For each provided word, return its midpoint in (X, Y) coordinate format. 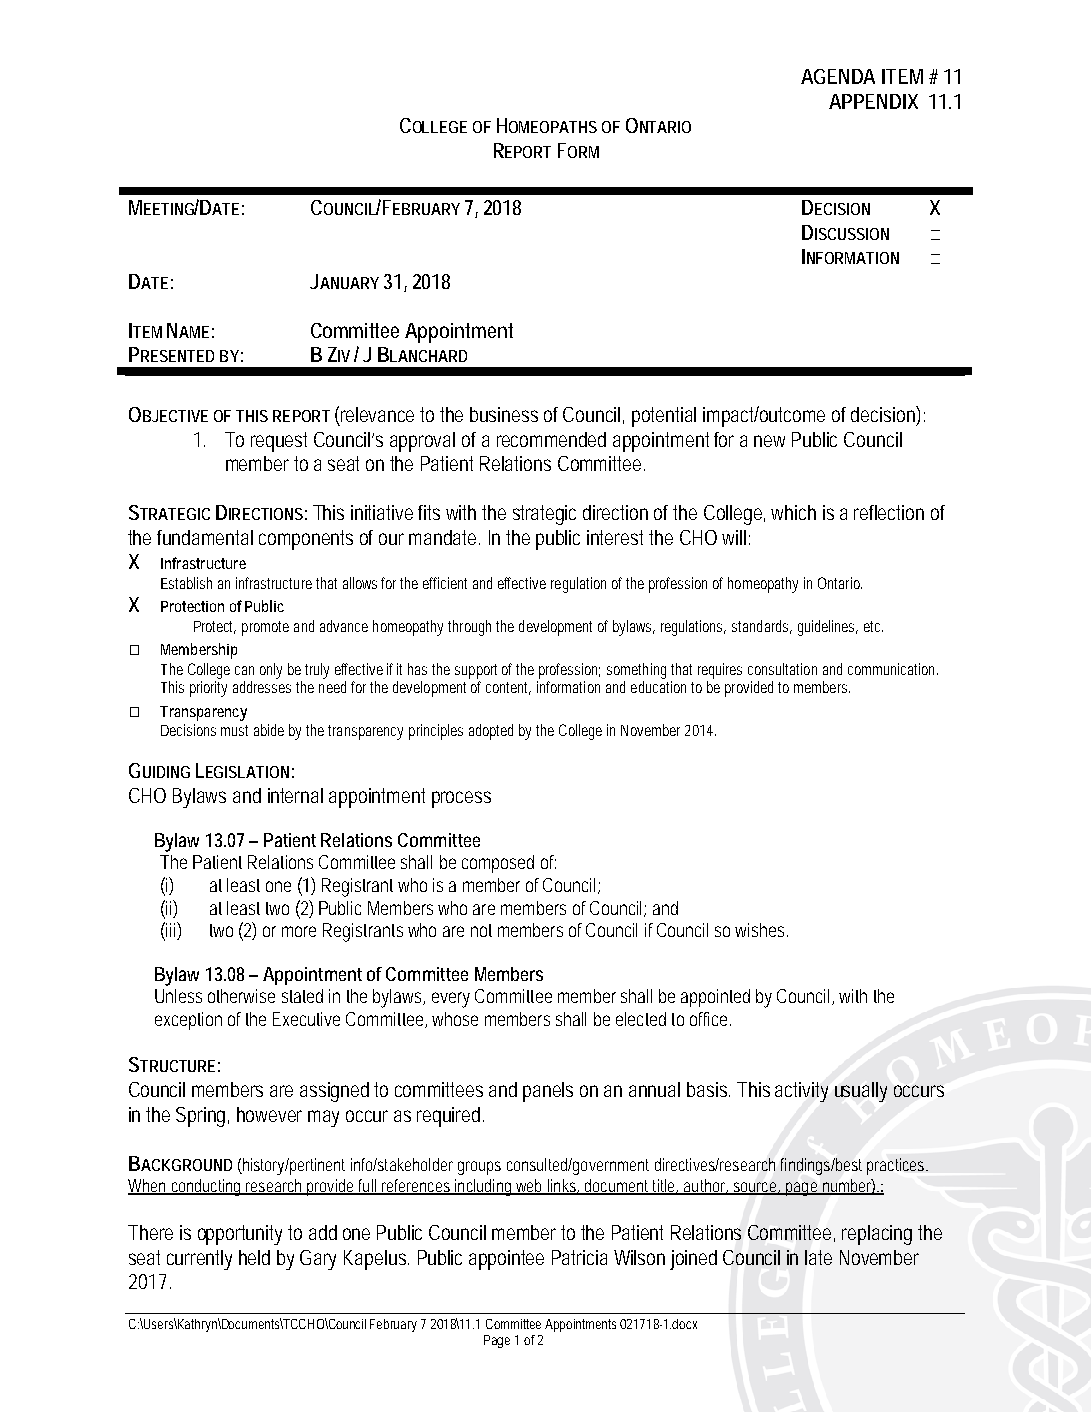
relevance (377, 414)
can (244, 670)
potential (664, 417)
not (481, 930)
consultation (782, 669)
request (279, 442)
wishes (761, 930)
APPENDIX (873, 101)
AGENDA (838, 76)
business (504, 414)
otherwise (241, 996)
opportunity (240, 1235)
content (508, 688)
